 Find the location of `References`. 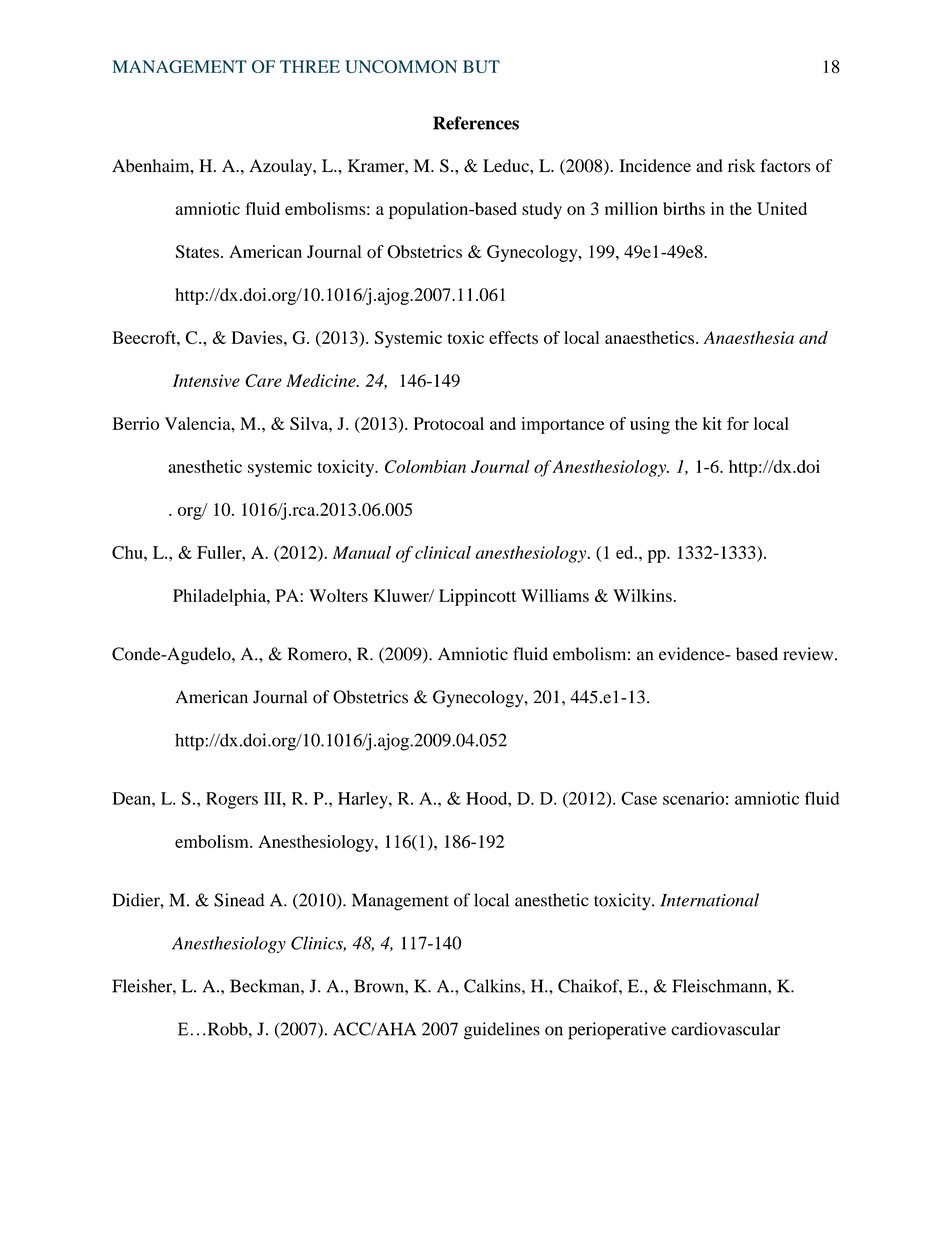

References is located at coordinates (476, 123).
